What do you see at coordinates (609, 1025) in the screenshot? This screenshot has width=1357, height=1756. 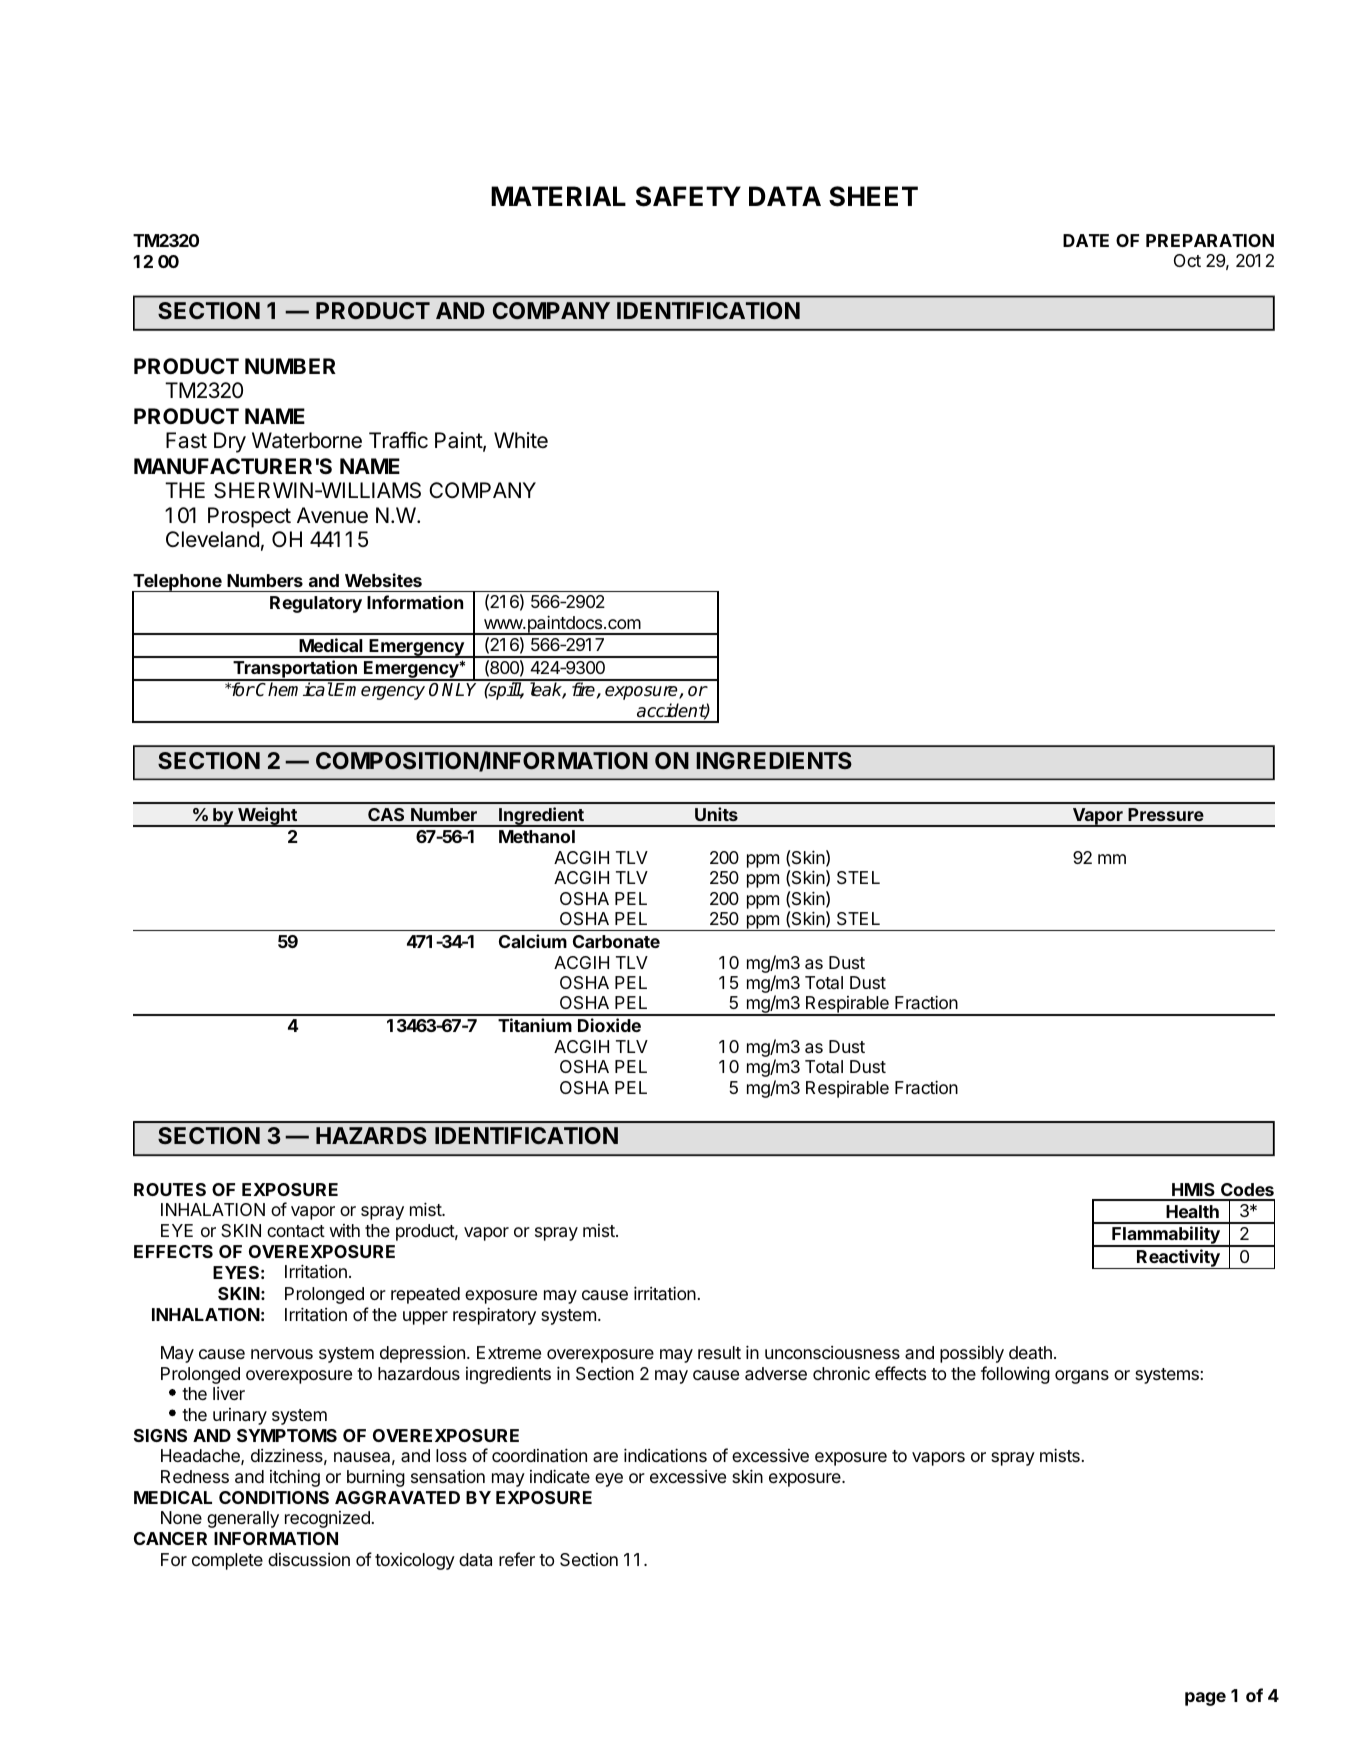 I see `Dioxide` at bounding box center [609, 1025].
